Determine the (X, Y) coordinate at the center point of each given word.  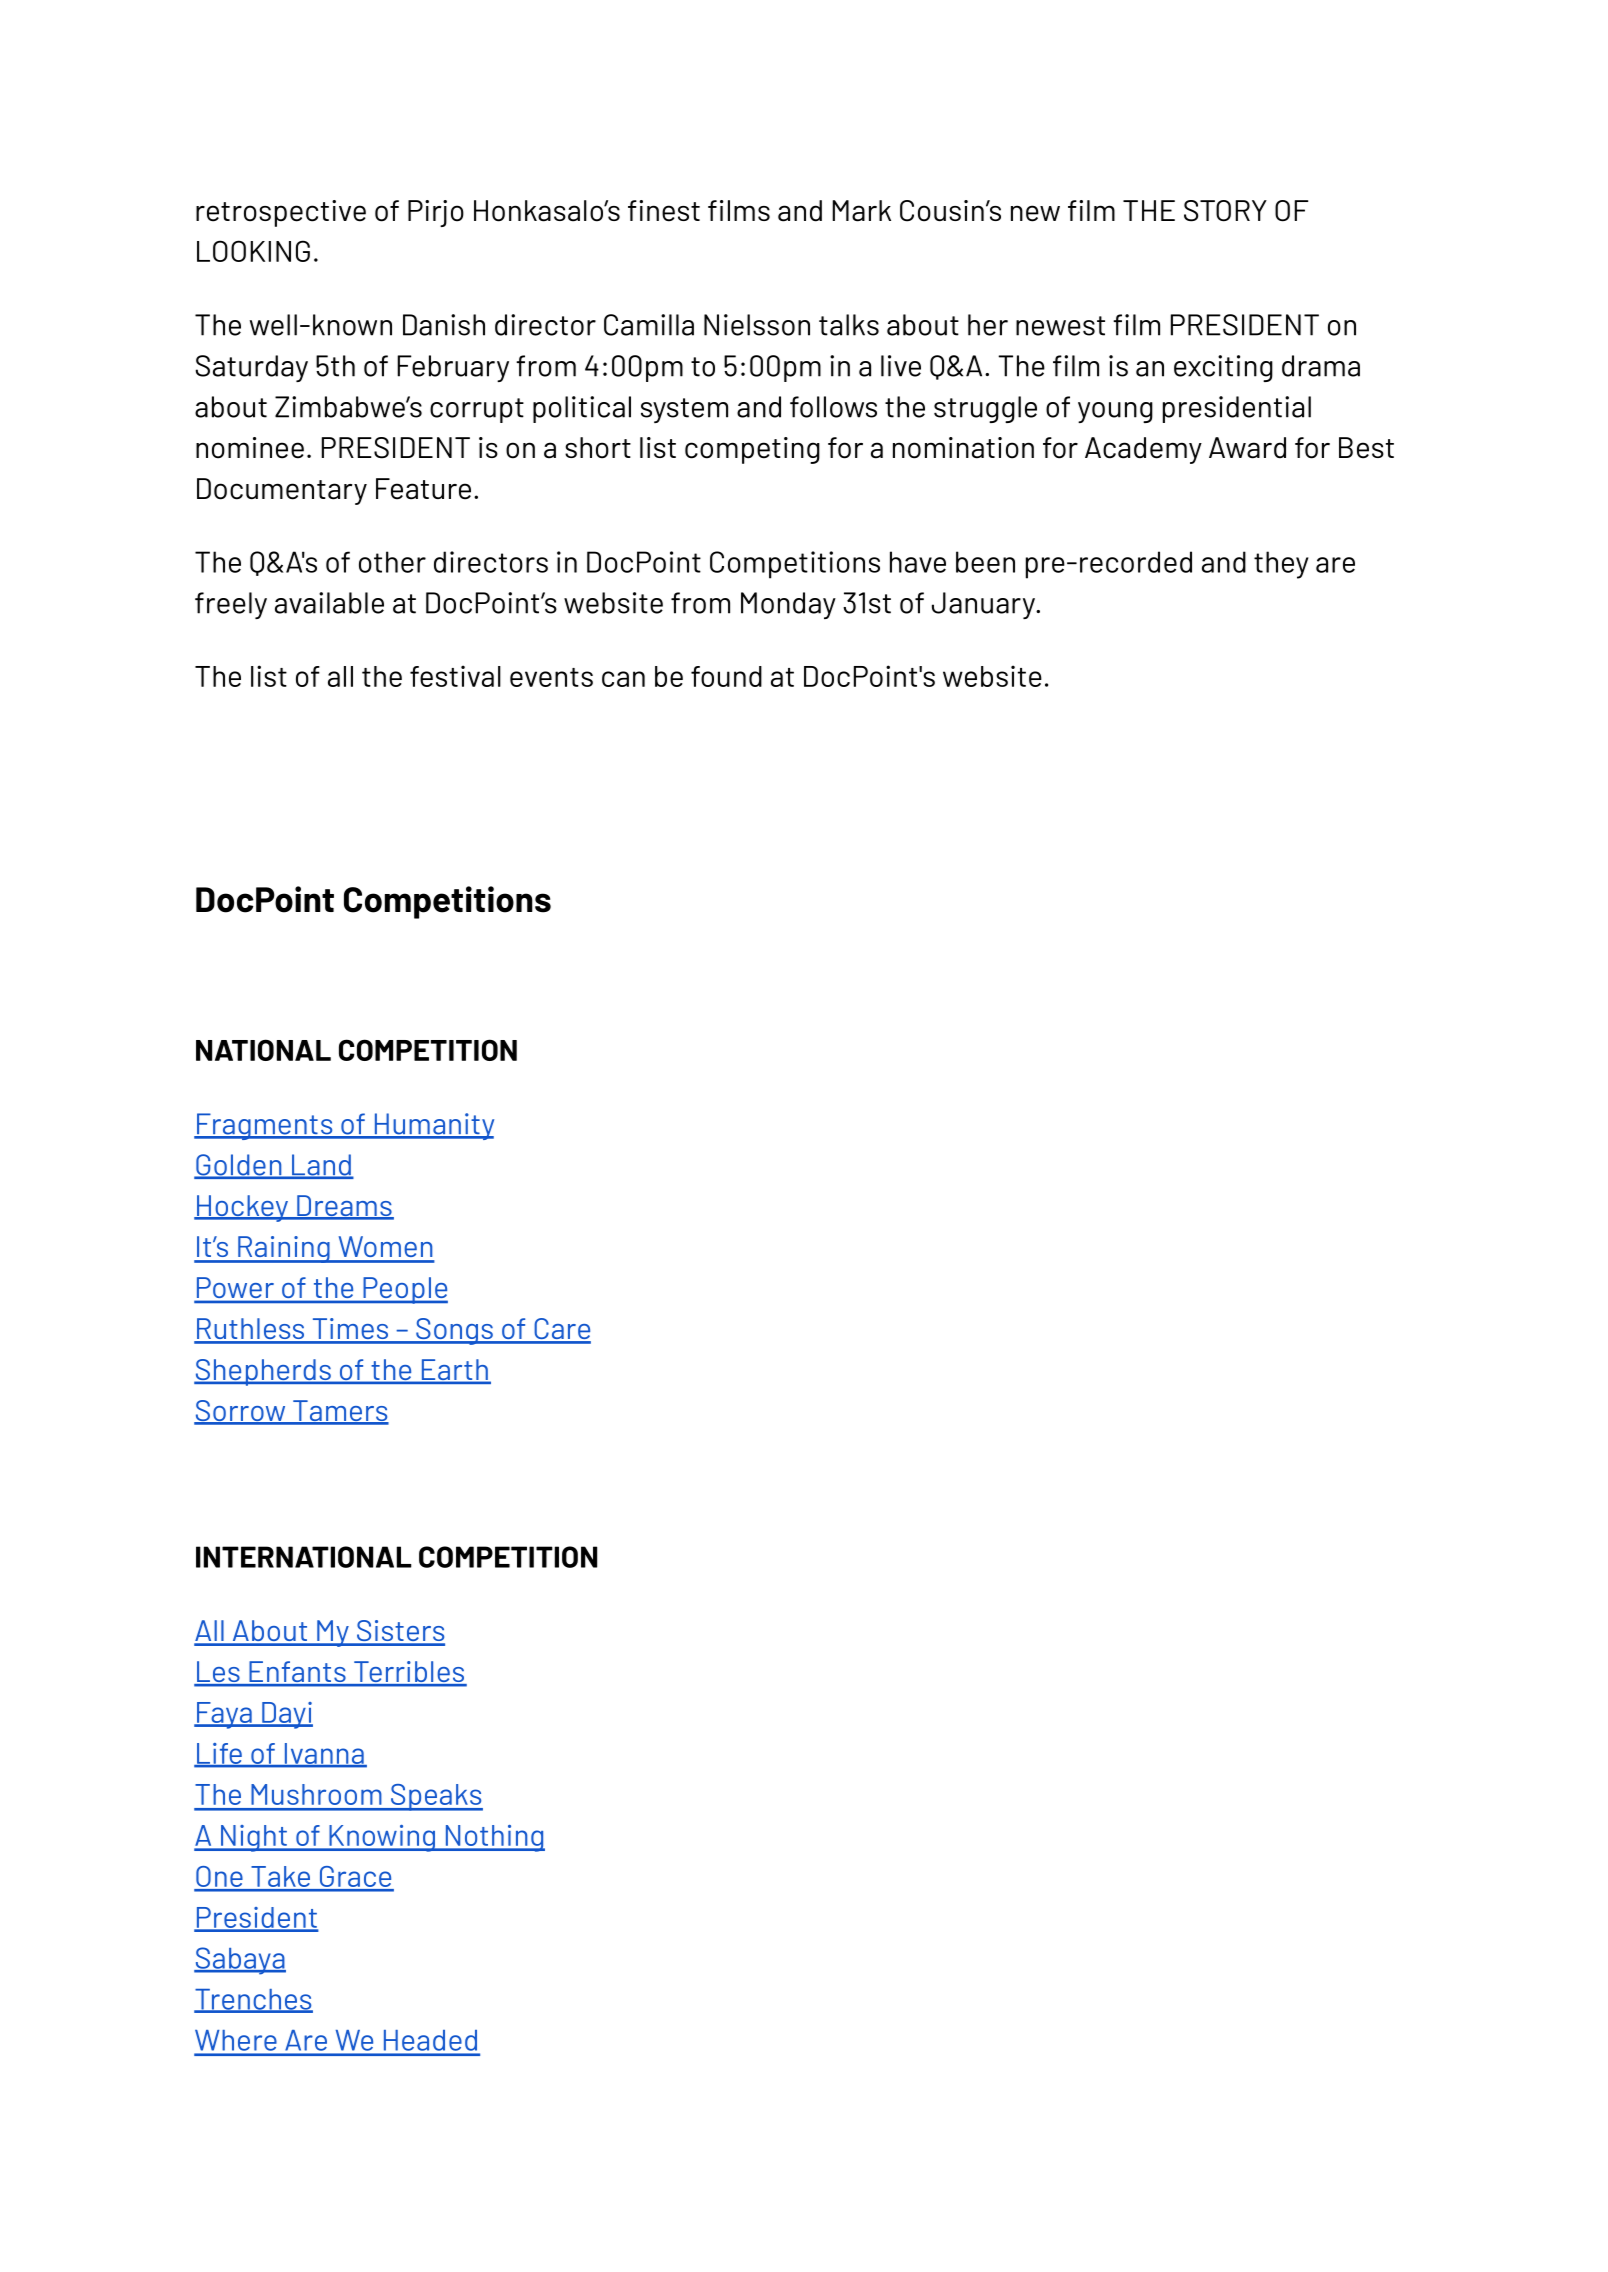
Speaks (436, 1797)
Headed (430, 2040)
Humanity (433, 1126)
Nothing (494, 1838)
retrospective (281, 213)
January (984, 605)
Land (321, 1166)
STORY (1225, 211)
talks (849, 325)
